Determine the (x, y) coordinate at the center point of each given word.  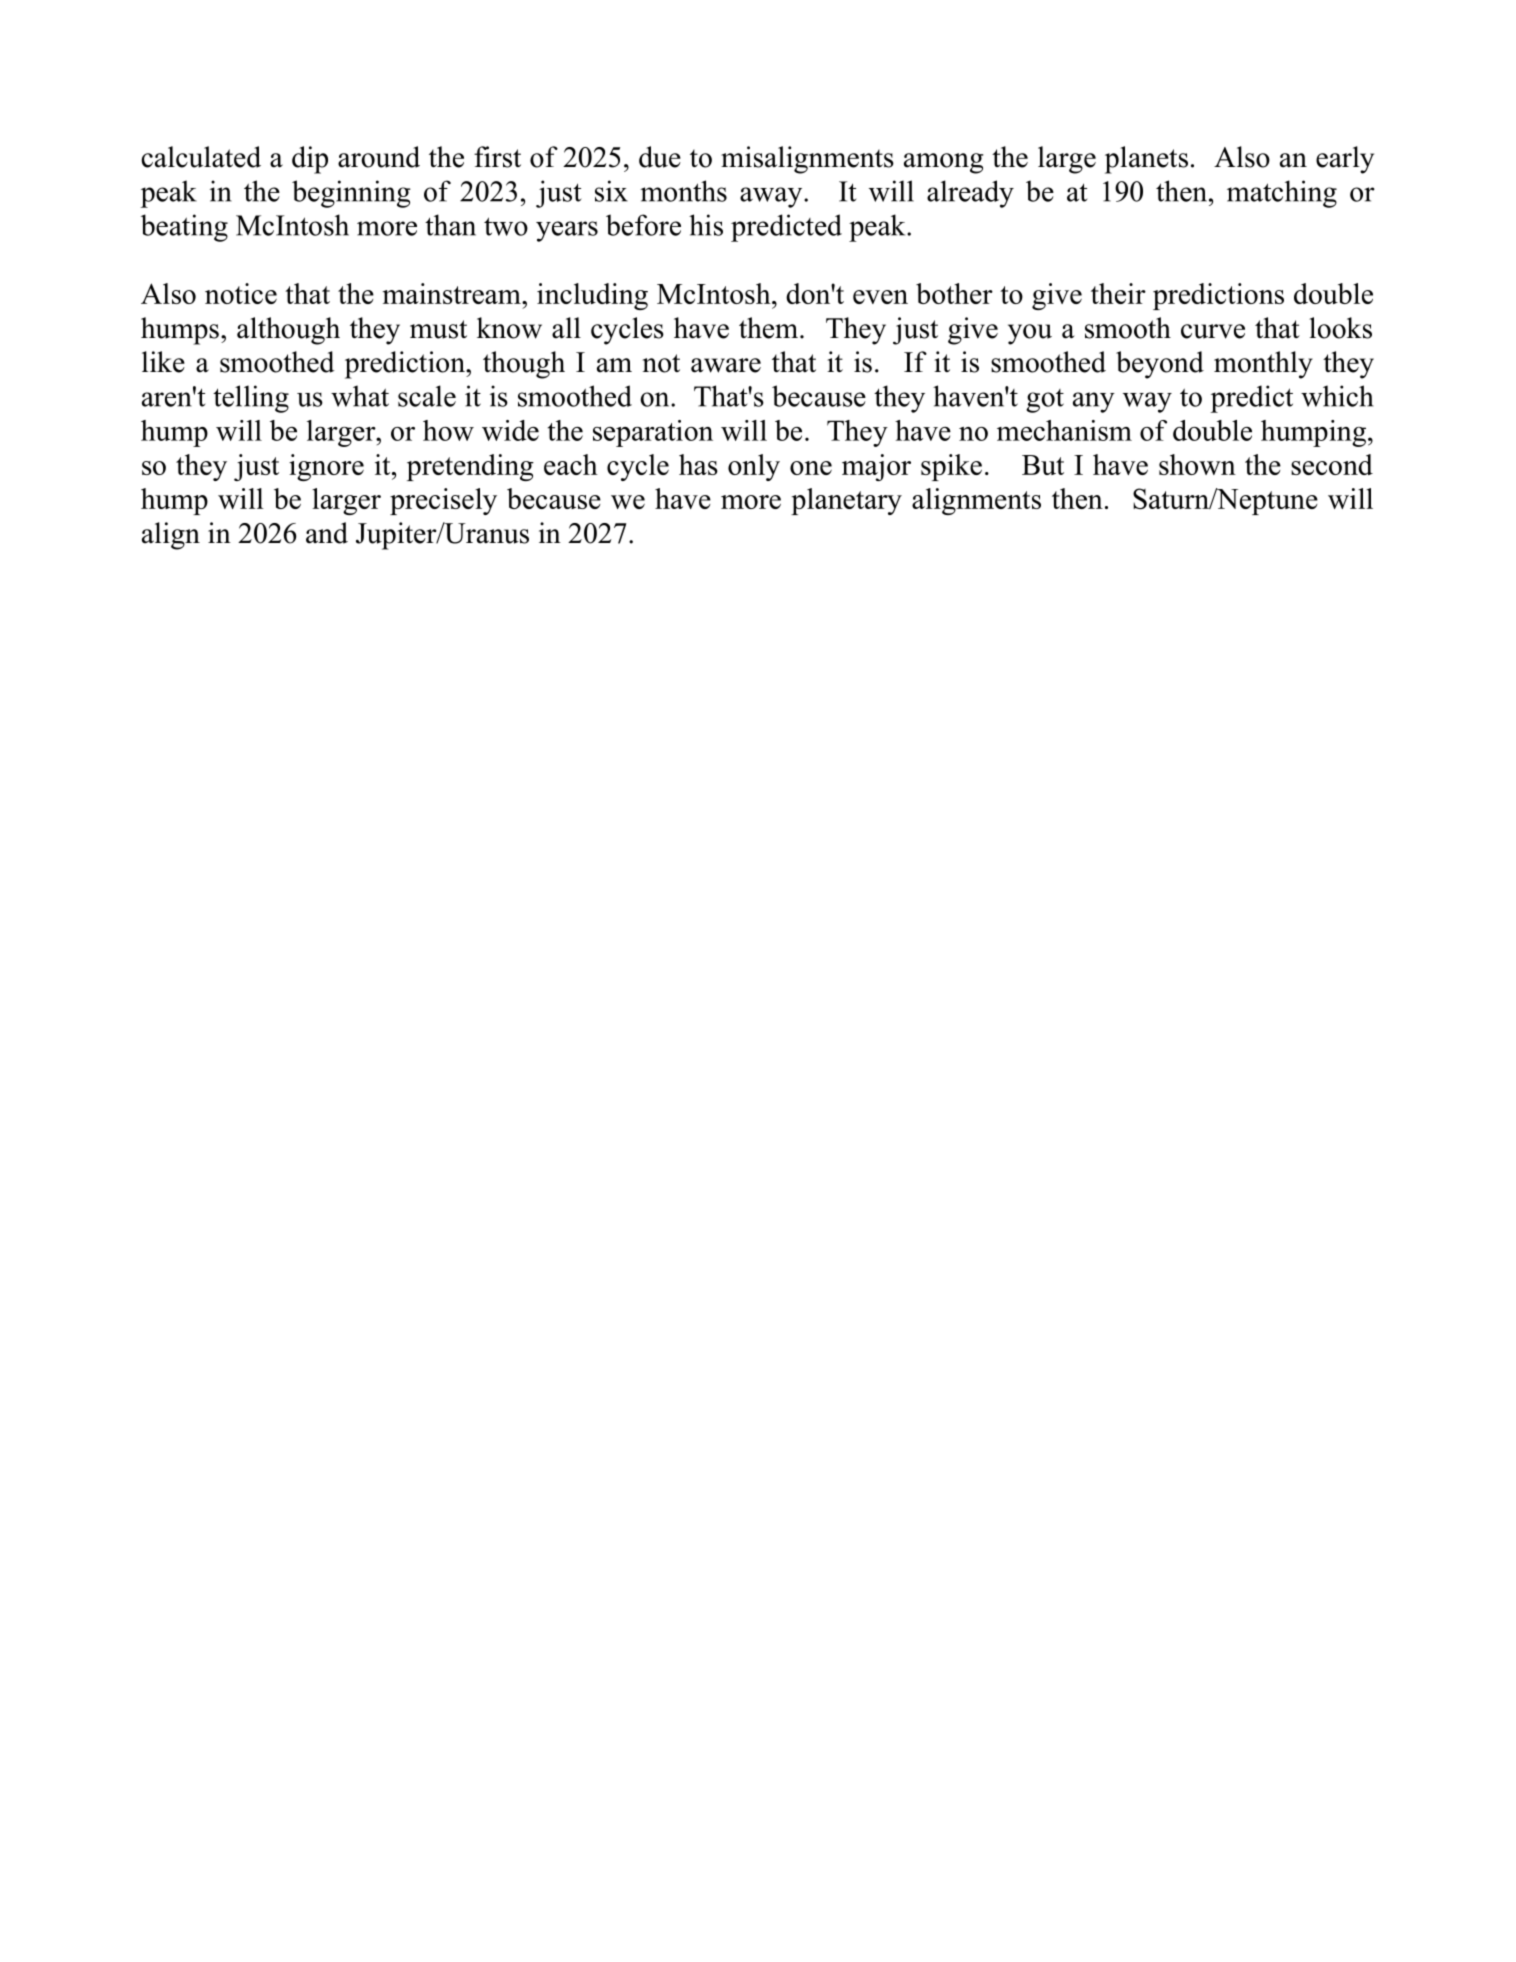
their (1118, 293)
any (1094, 402)
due (660, 157)
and (327, 533)
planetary (846, 501)
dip (310, 160)
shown (1197, 464)
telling (251, 399)
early (1345, 160)
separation (653, 433)
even (880, 297)
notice (241, 293)
